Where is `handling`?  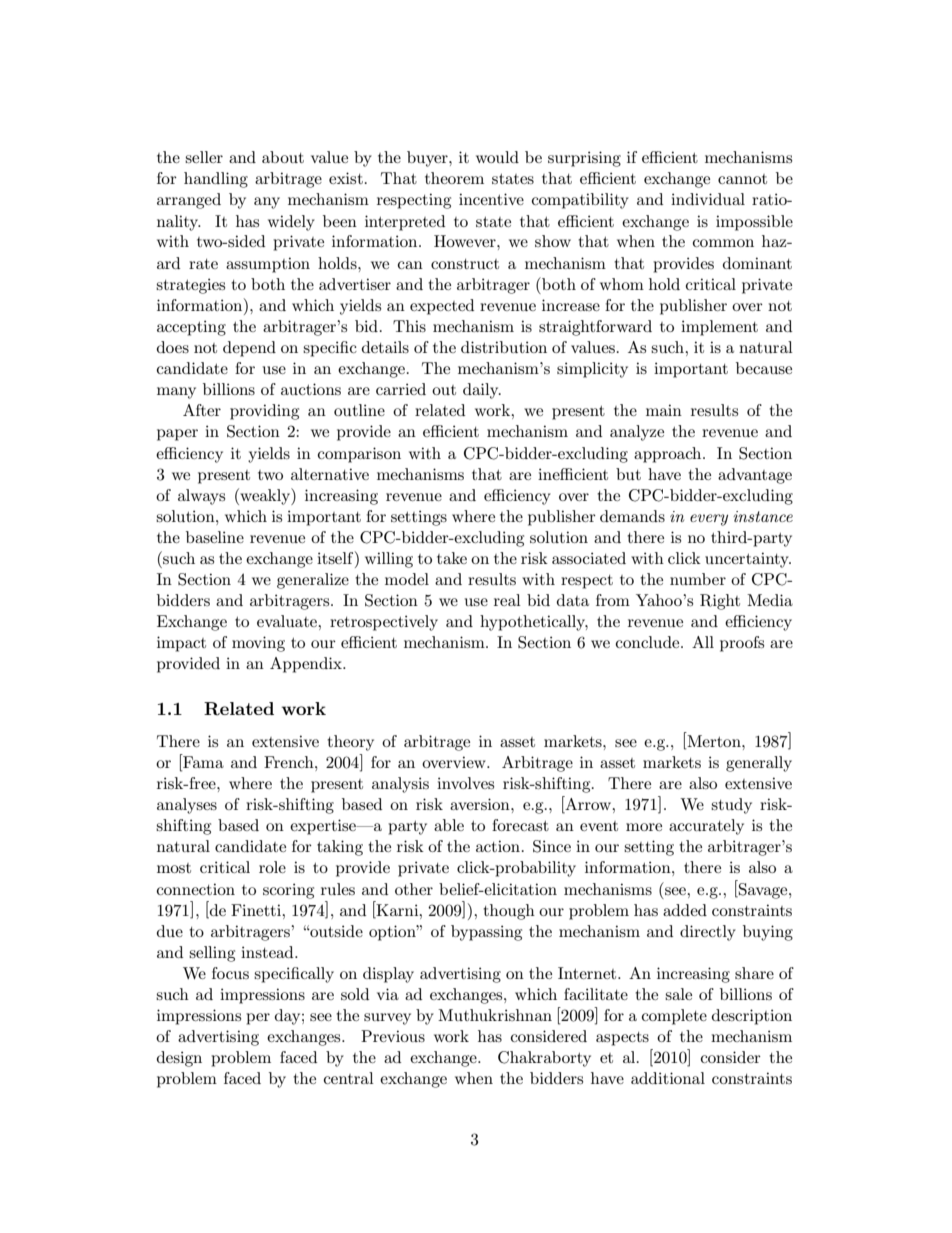
handling is located at coordinates (216, 180).
